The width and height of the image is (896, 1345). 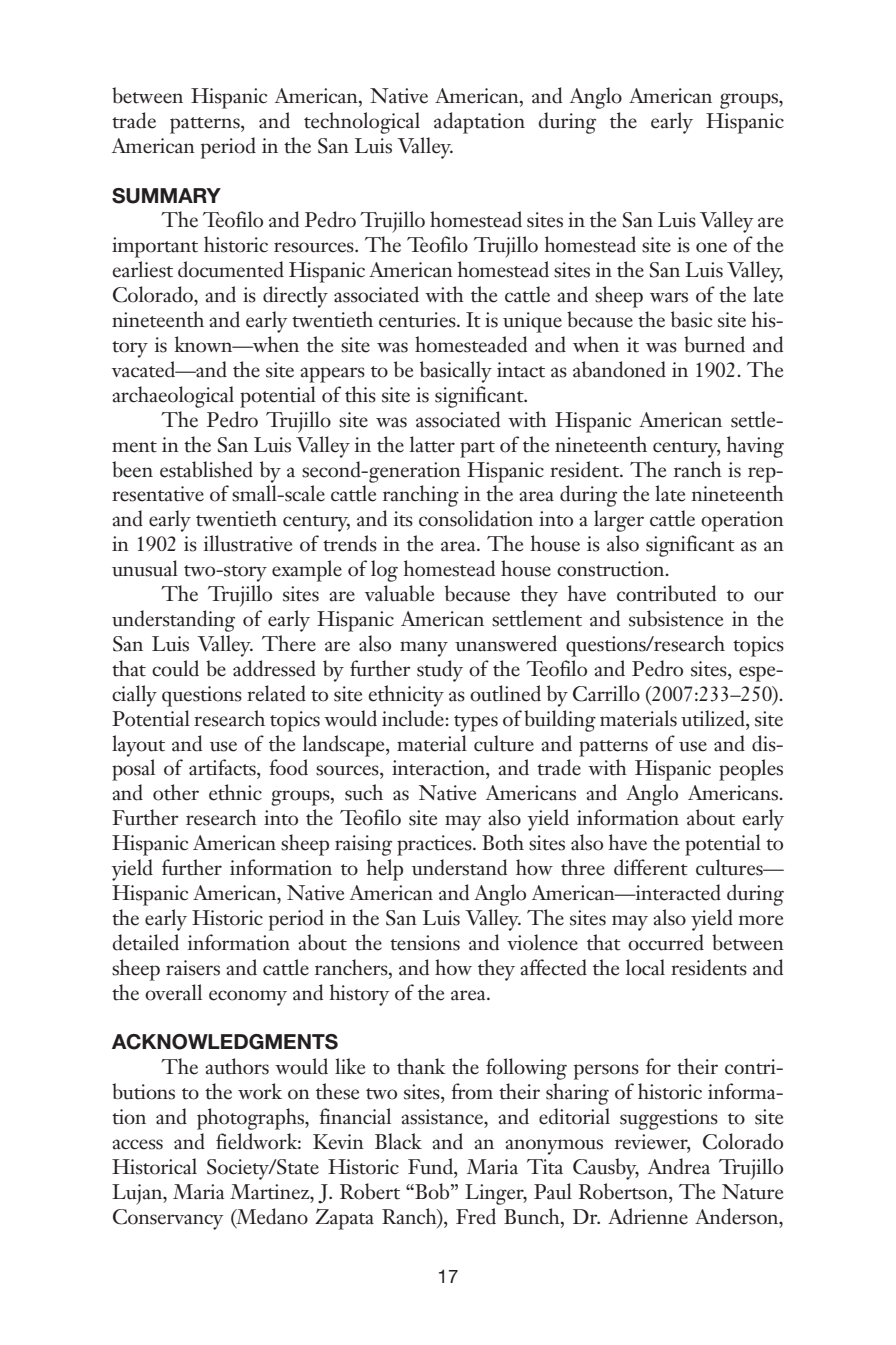 I want to click on other, so click(x=176, y=792).
